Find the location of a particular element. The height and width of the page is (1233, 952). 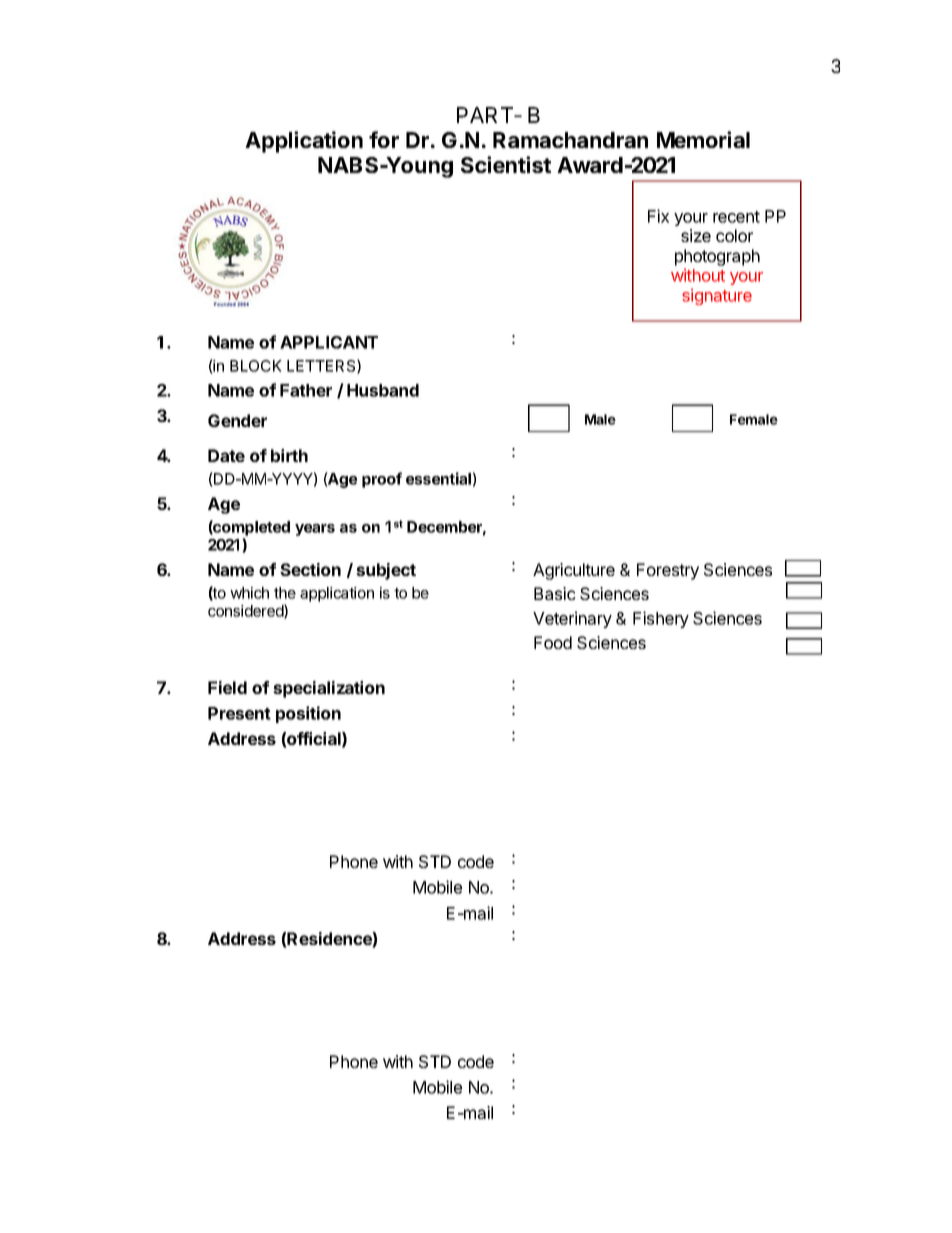

Food is located at coordinates (553, 642).
